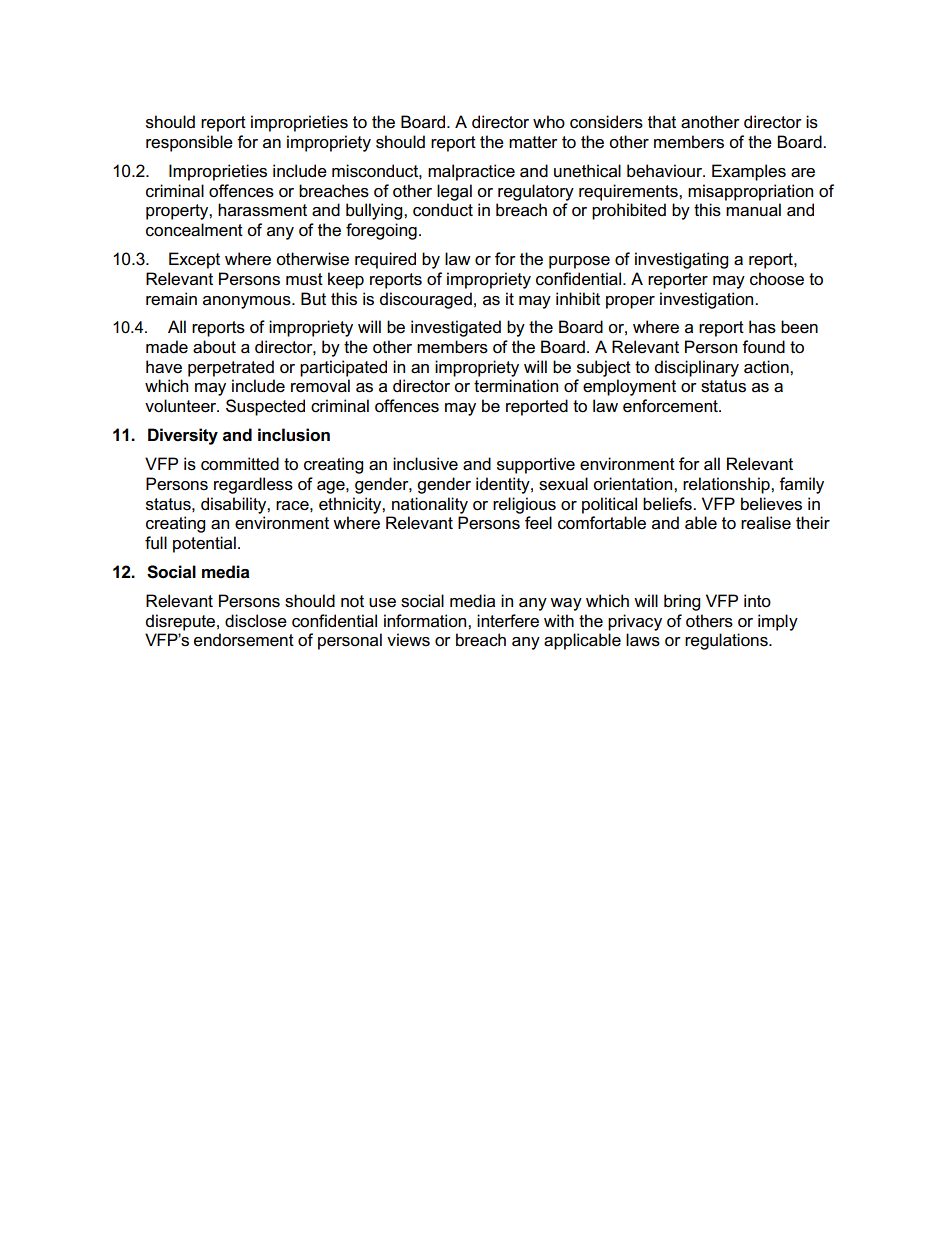 Image resolution: width=952 pixels, height=1233 pixels. I want to click on investigation, so click(708, 300).
